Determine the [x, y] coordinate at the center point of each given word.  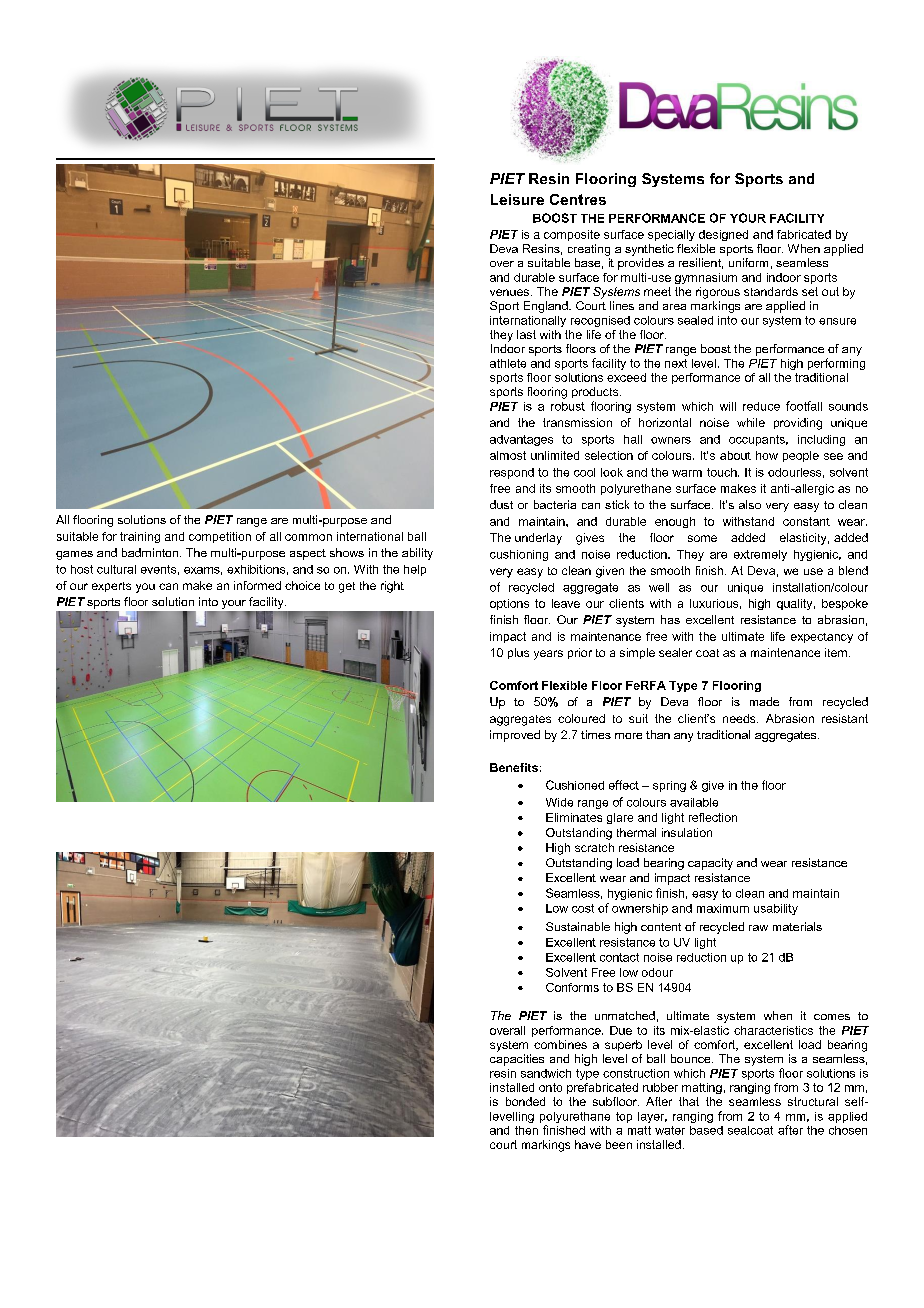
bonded [525, 1101]
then [526, 1130]
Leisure [517, 199]
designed [723, 235]
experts [111, 587]
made [764, 701]
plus [518, 653]
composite [572, 235]
